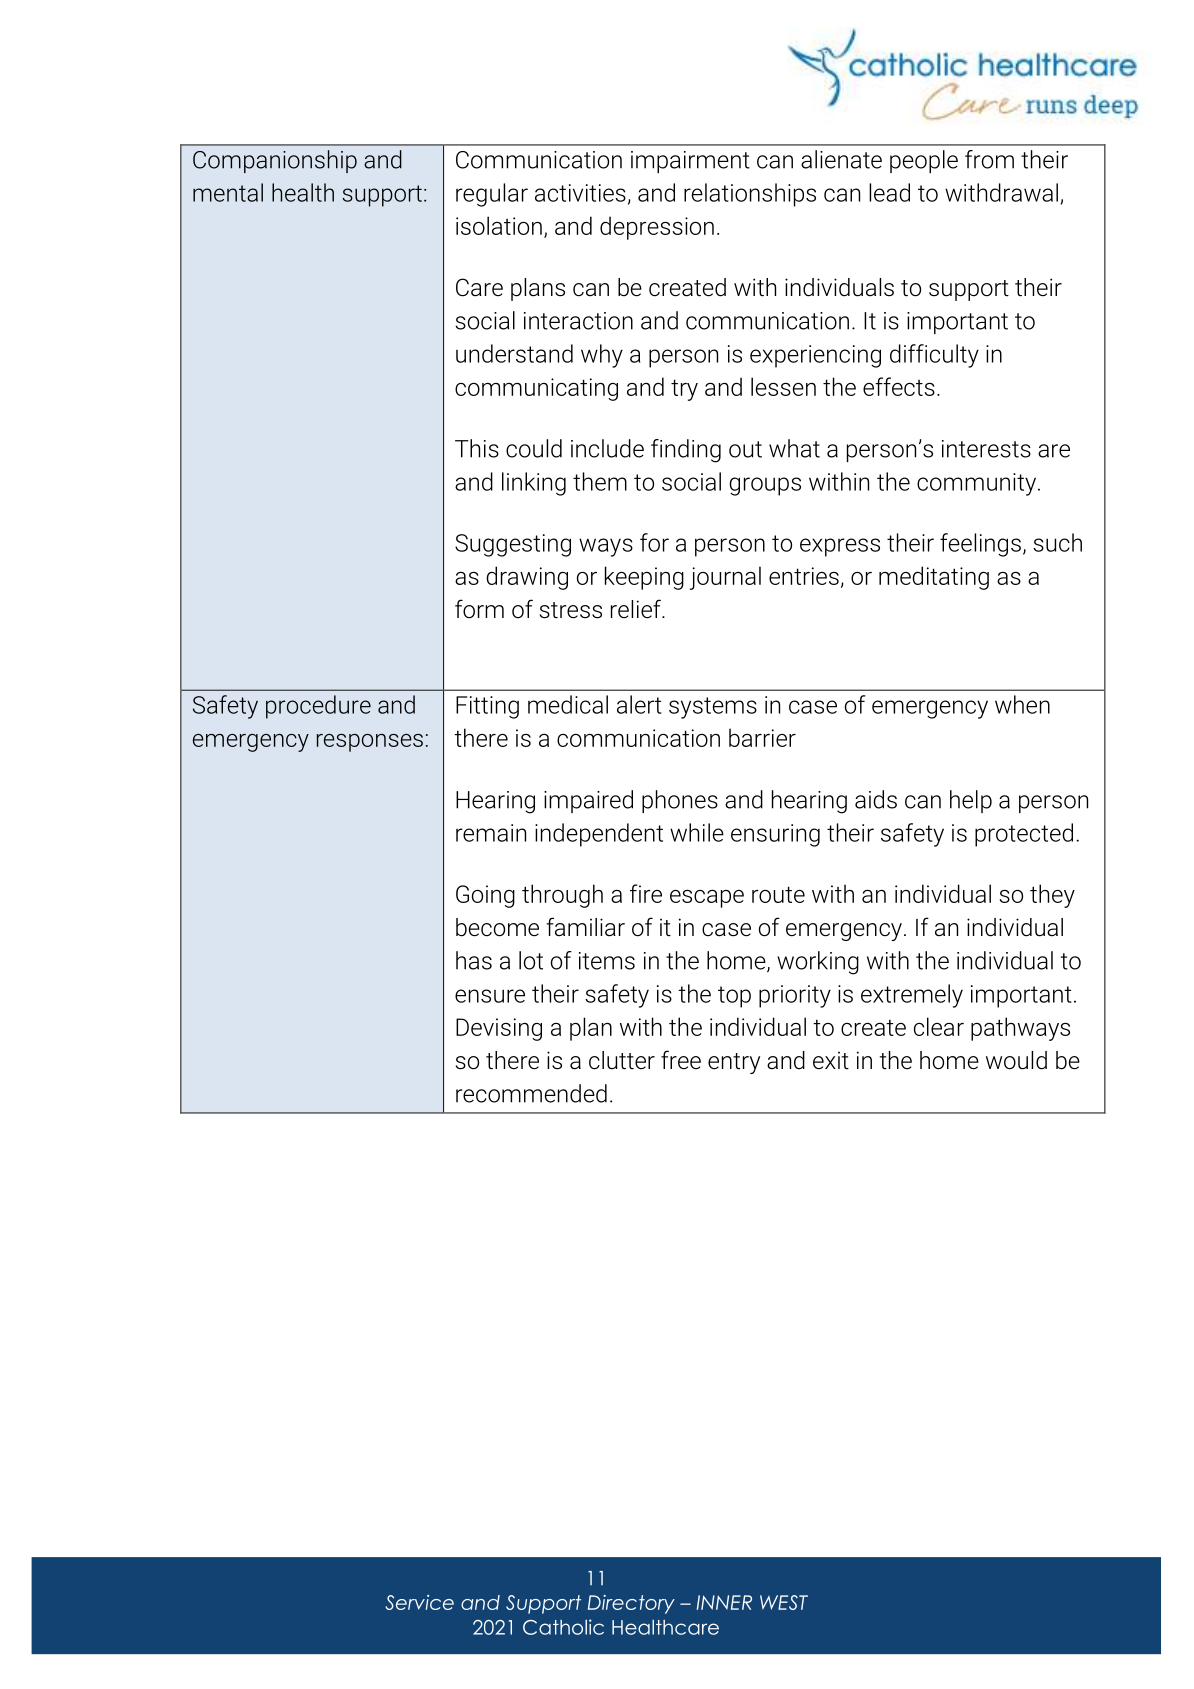 This screenshot has height=1689, width=1194. Describe the element at coordinates (1016, 1060) in the screenshot. I see `would` at that location.
